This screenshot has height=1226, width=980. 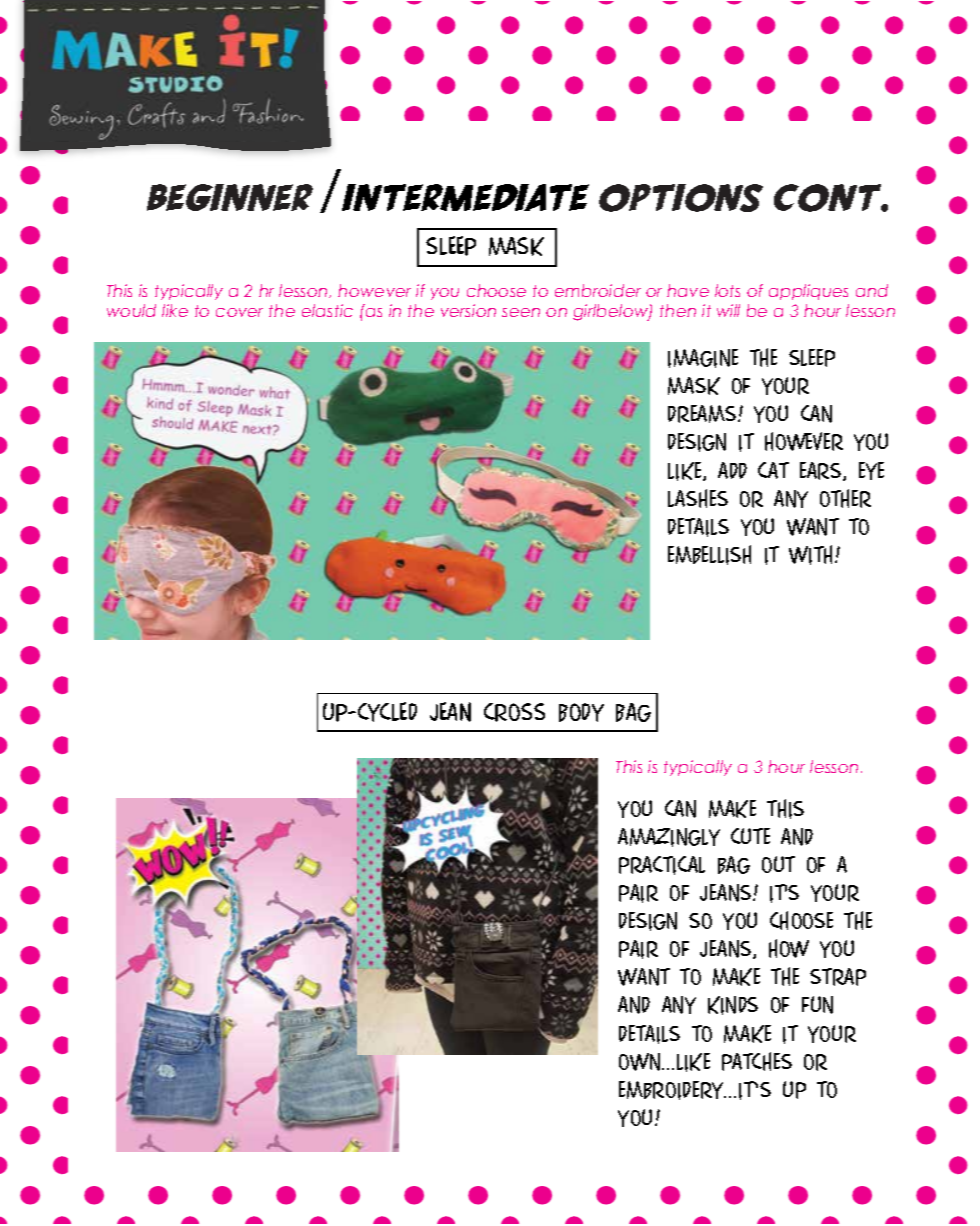 What do you see at coordinates (669, 837) in the screenshot?
I see `amazingly` at bounding box center [669, 837].
